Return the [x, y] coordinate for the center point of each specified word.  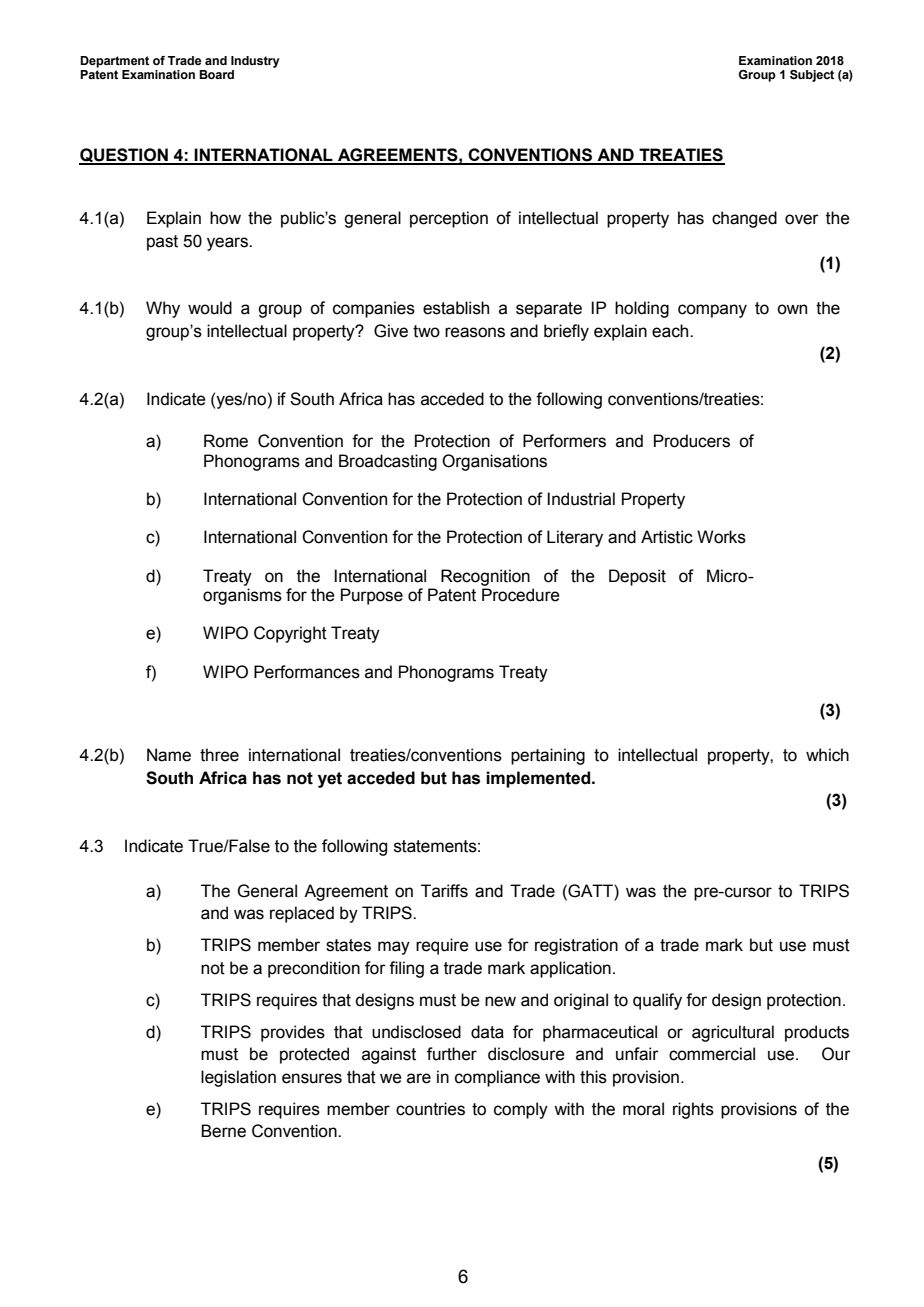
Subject [812, 76]
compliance [497, 1078]
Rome [226, 441]
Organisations [494, 462]
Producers [692, 441]
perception [449, 219]
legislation [238, 1078]
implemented [539, 779]
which [827, 755]
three [219, 755]
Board [216, 74]
